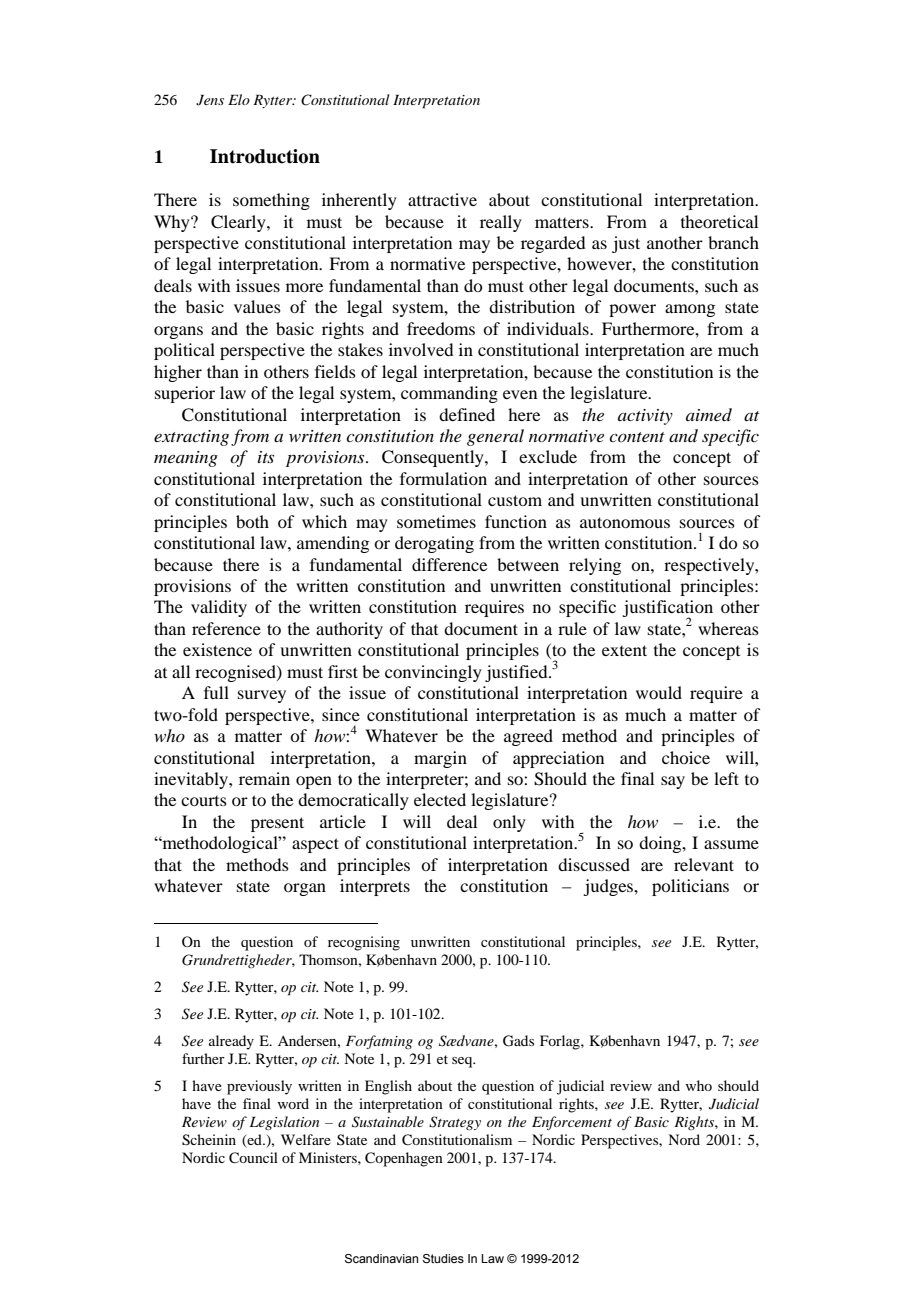 Image resolution: width=924 pixels, height=1308 pixels. I want to click on theoretical, so click(719, 221).
